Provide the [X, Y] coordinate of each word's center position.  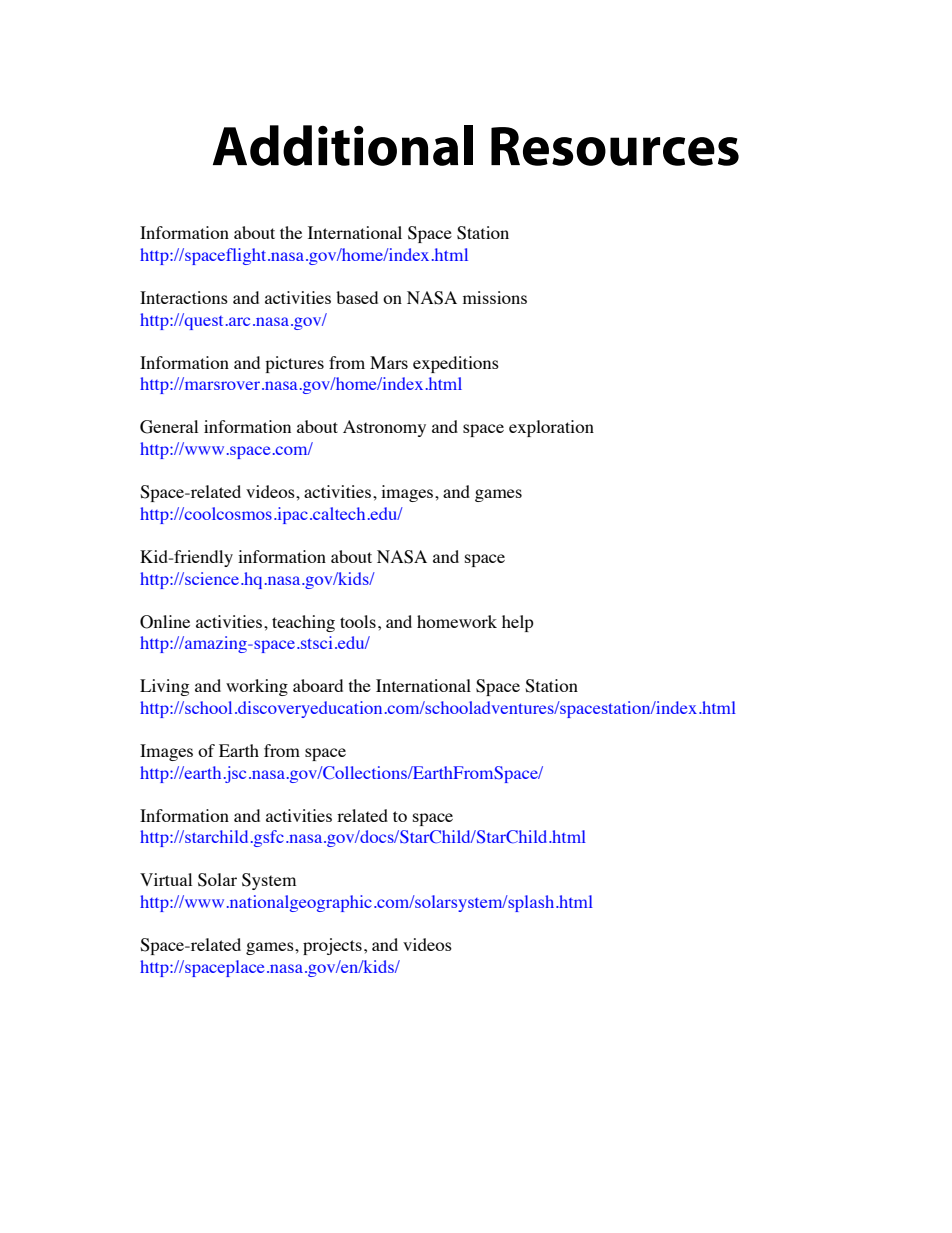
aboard [318, 685]
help [518, 623]
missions [495, 297]
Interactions [184, 297]
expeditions [456, 364]
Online [165, 622]
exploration [551, 428]
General [169, 427]
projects [332, 946]
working [257, 687]
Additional [343, 145]
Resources [615, 146]
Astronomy [384, 428]
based [357, 297]
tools [358, 621]
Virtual [166, 879]
